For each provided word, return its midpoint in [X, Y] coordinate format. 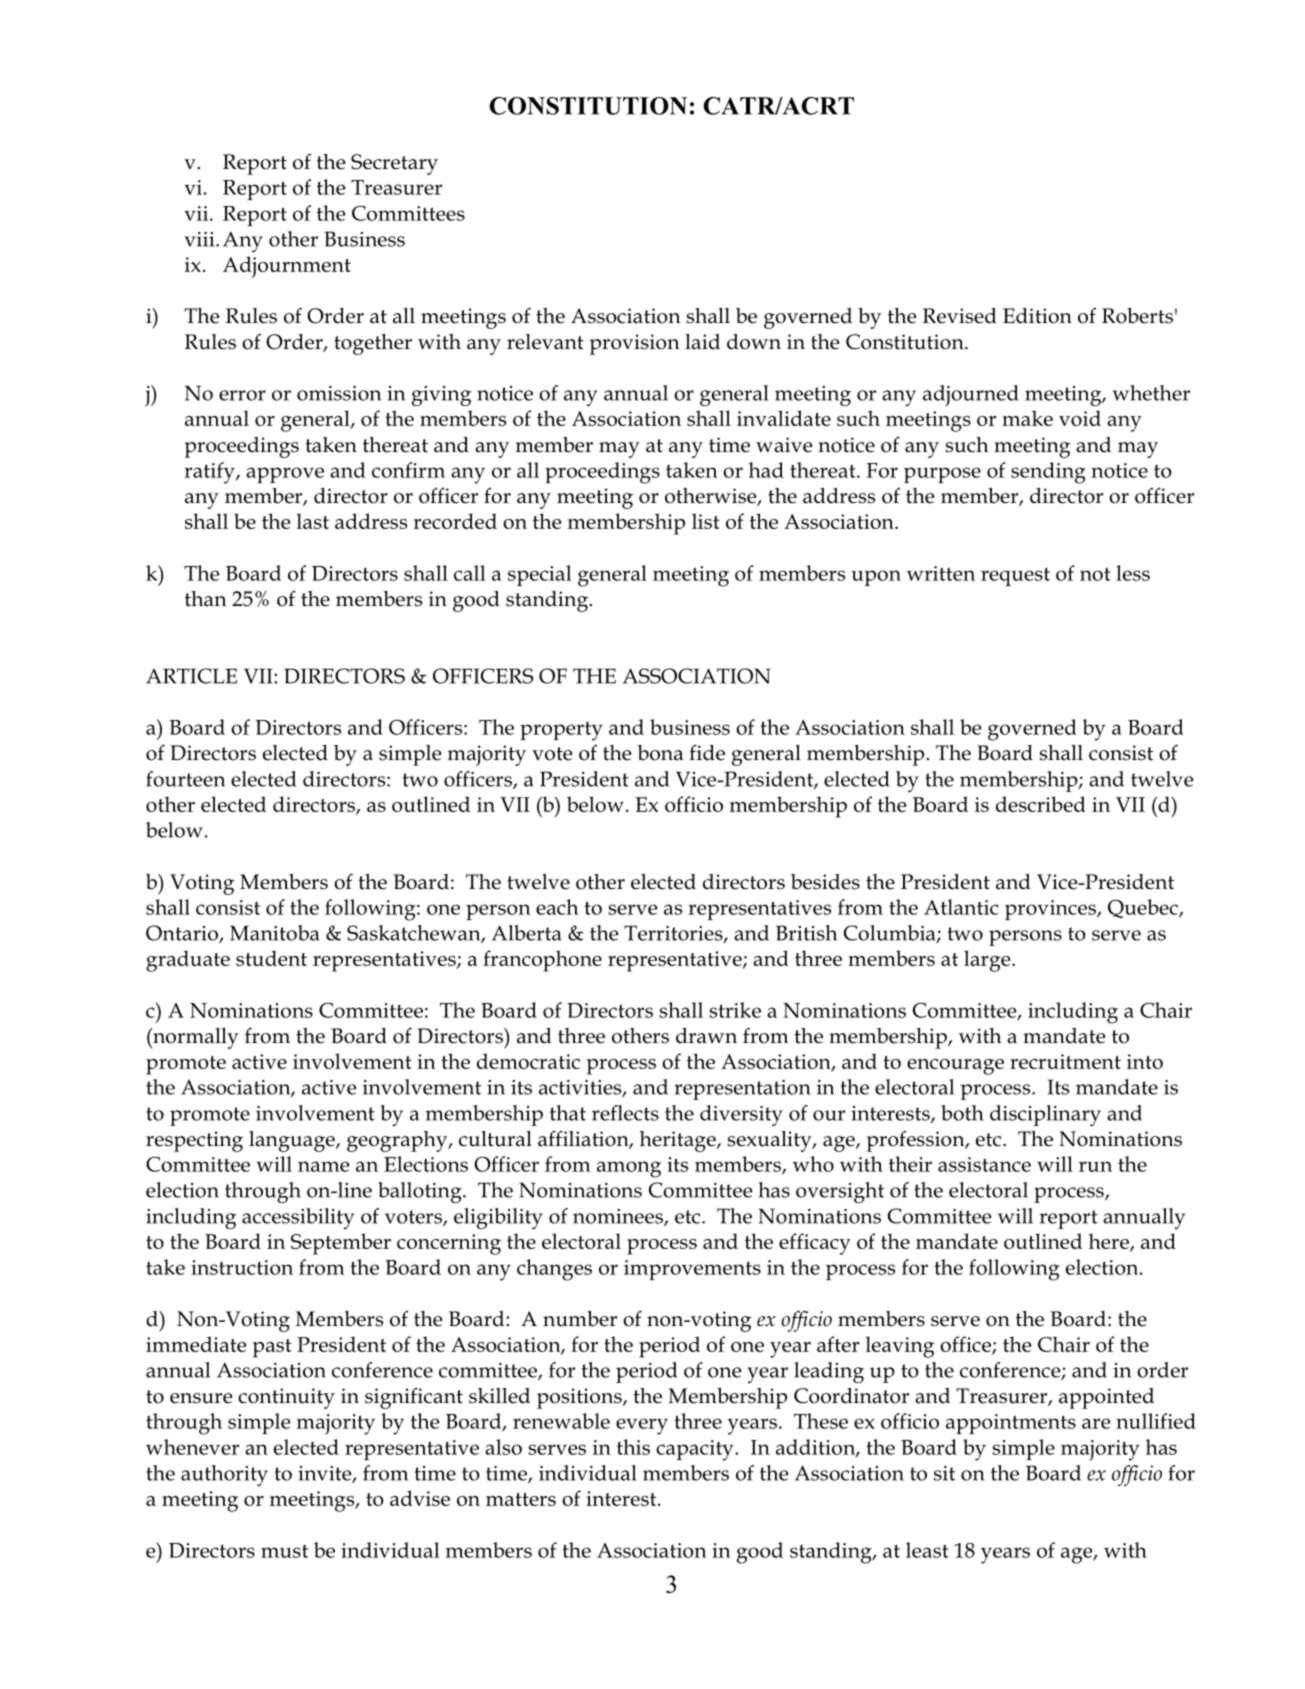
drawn [706, 1036]
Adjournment [287, 267]
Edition [1037, 316]
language [293, 1141]
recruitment [1065, 1061]
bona [660, 753]
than [206, 599]
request [1015, 576]
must [284, 1551]
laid [702, 342]
